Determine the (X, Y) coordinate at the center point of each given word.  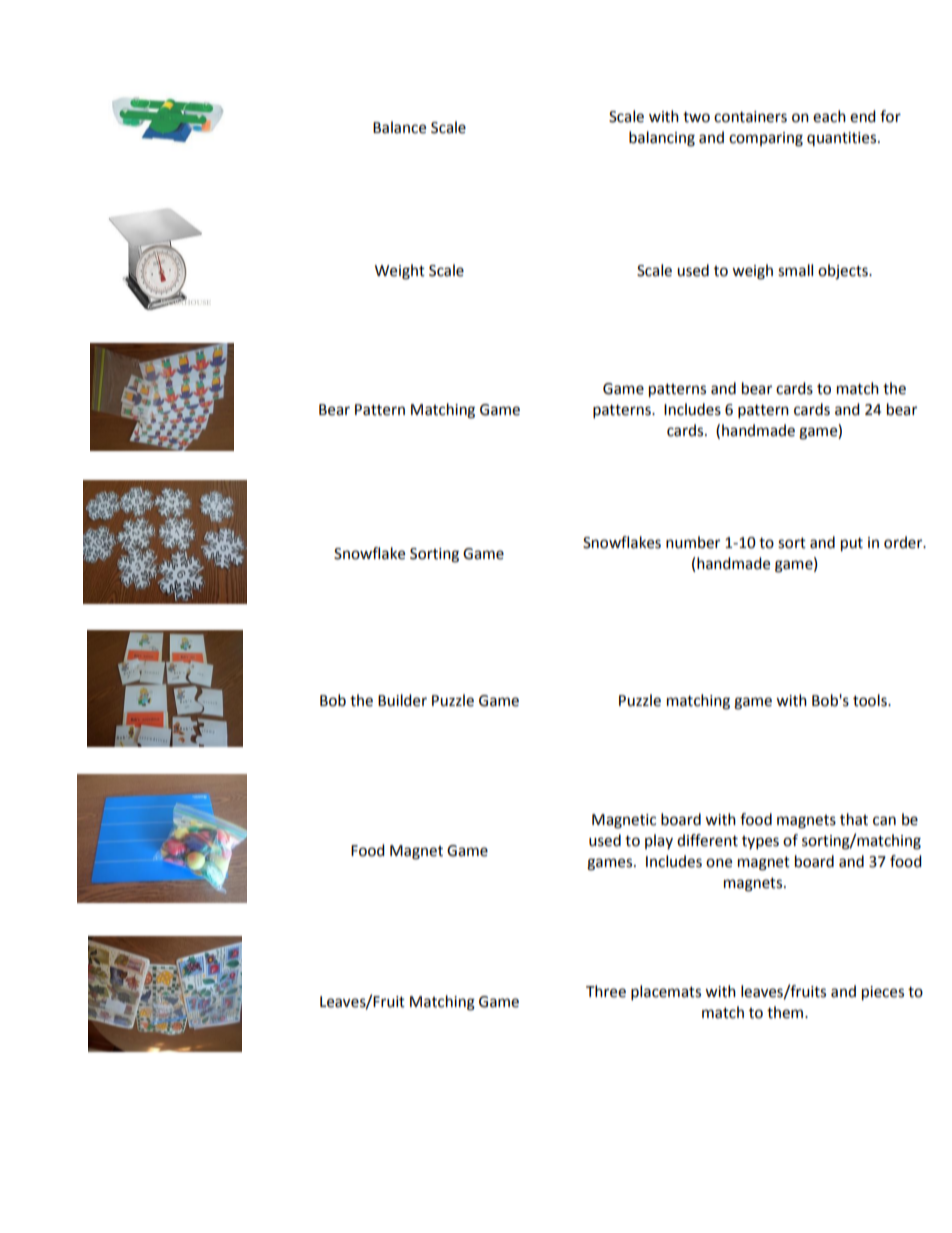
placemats (666, 993)
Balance (399, 127)
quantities (843, 139)
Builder (402, 700)
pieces (883, 993)
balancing (662, 139)
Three (606, 991)
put (852, 545)
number (693, 542)
